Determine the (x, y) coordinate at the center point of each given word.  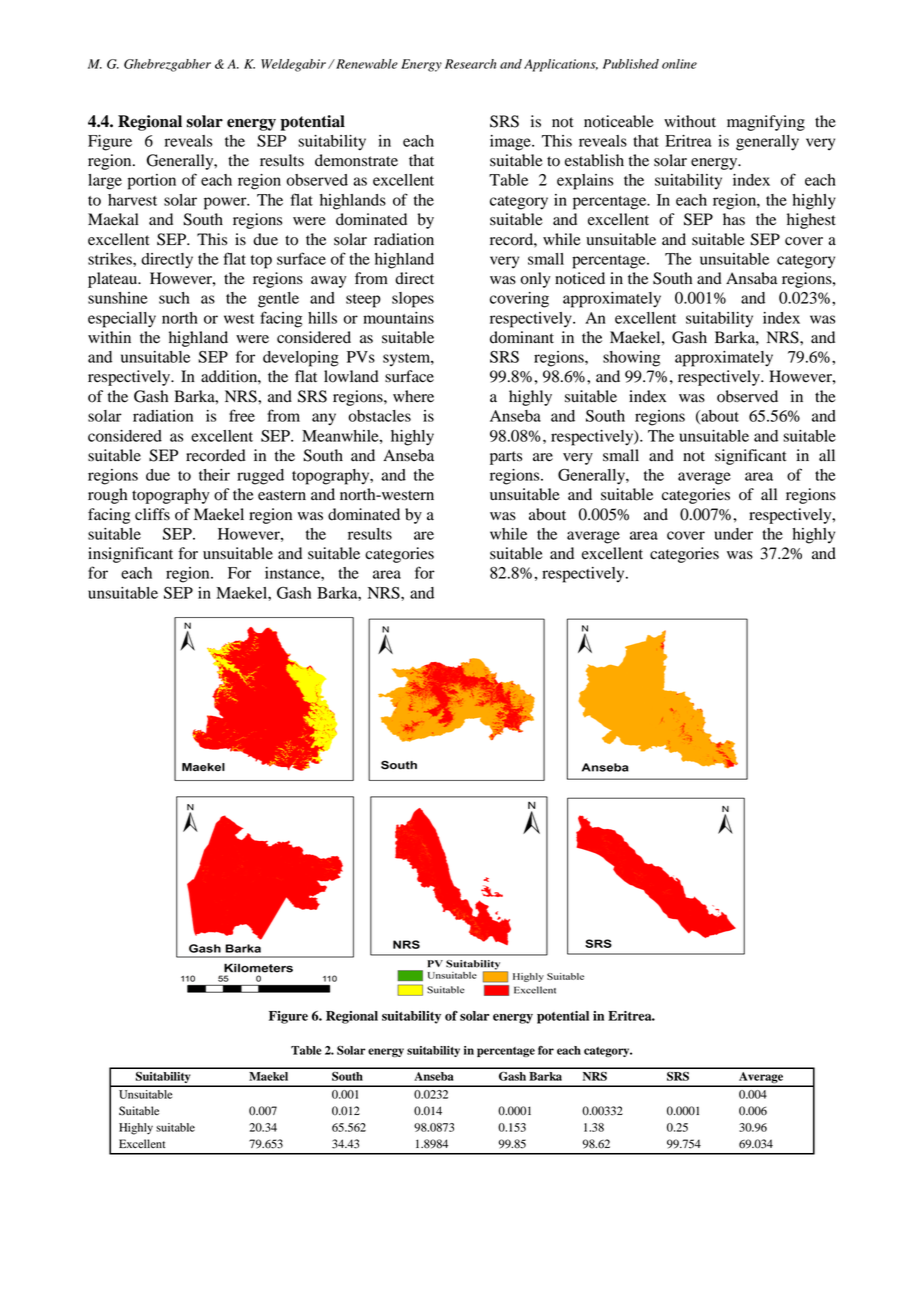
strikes (111, 259)
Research (470, 64)
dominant (522, 337)
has (734, 219)
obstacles (379, 416)
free (242, 415)
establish (594, 160)
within (109, 337)
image (511, 143)
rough (107, 496)
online (679, 64)
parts (506, 458)
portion (152, 182)
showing (631, 359)
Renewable (366, 64)
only (536, 280)
